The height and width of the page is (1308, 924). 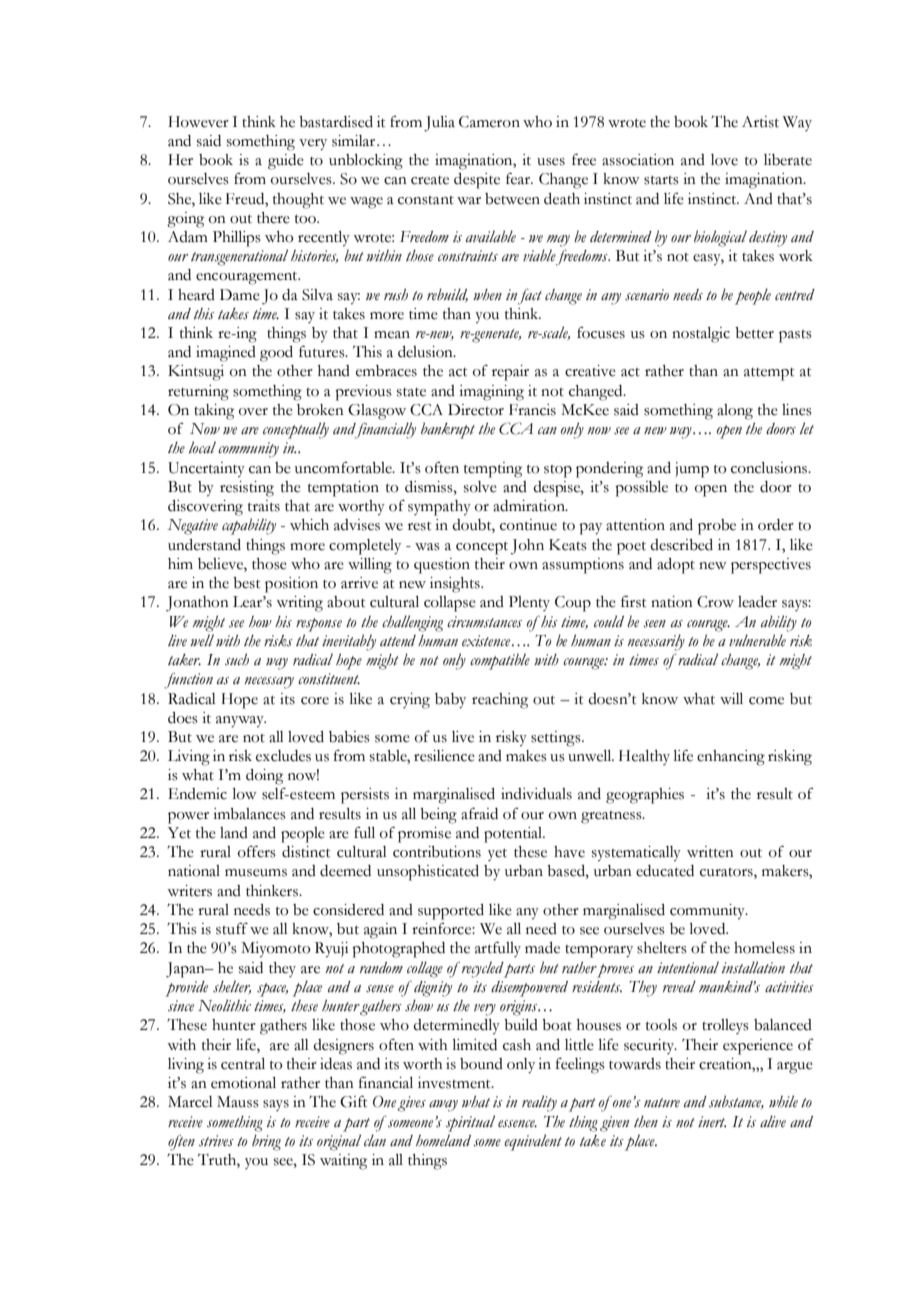 What do you see at coordinates (757, 640) in the page?
I see `vulnerable` at bounding box center [757, 640].
